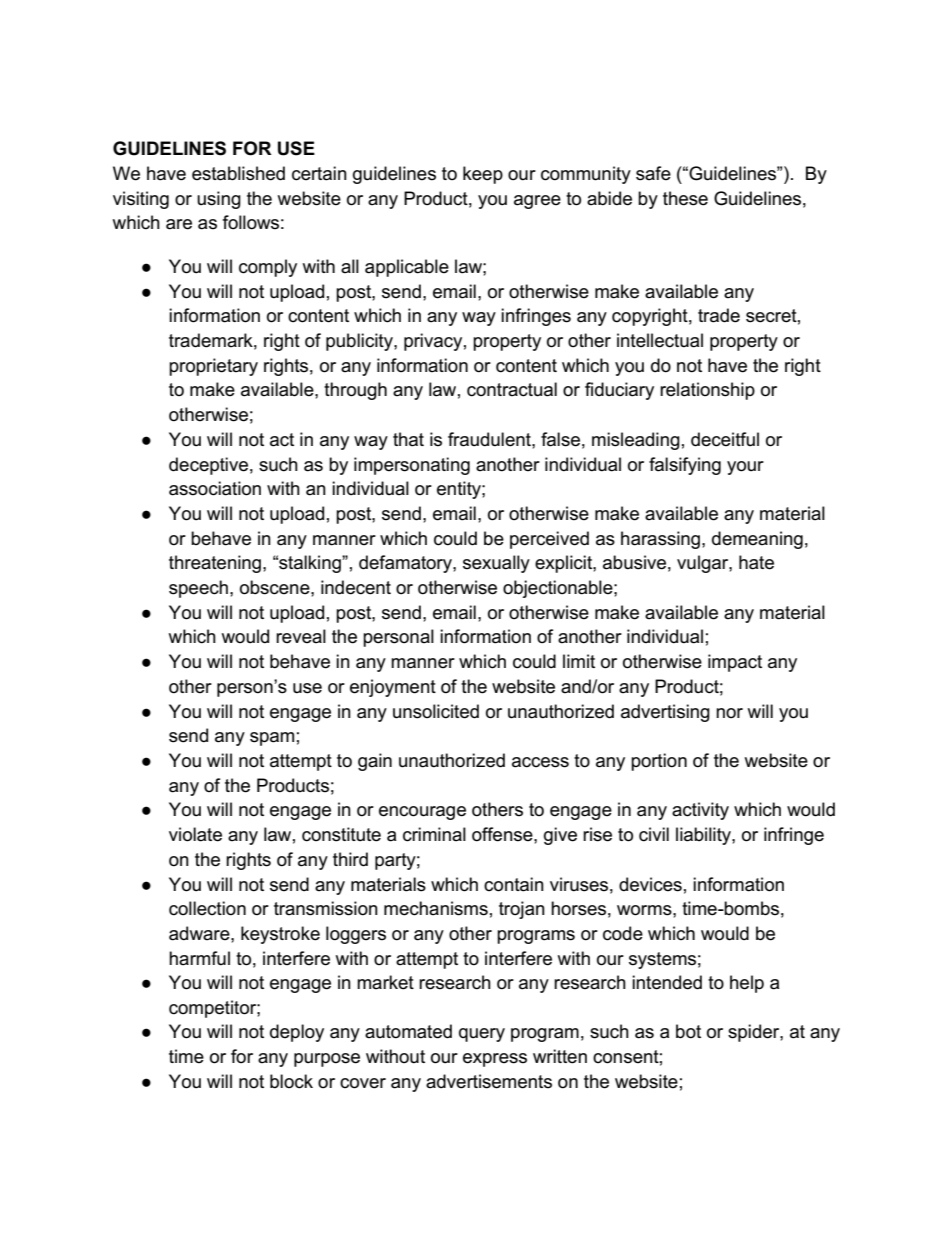 This document has width=952, height=1233. Describe the element at coordinates (482, 1035) in the document. I see `query` at that location.
